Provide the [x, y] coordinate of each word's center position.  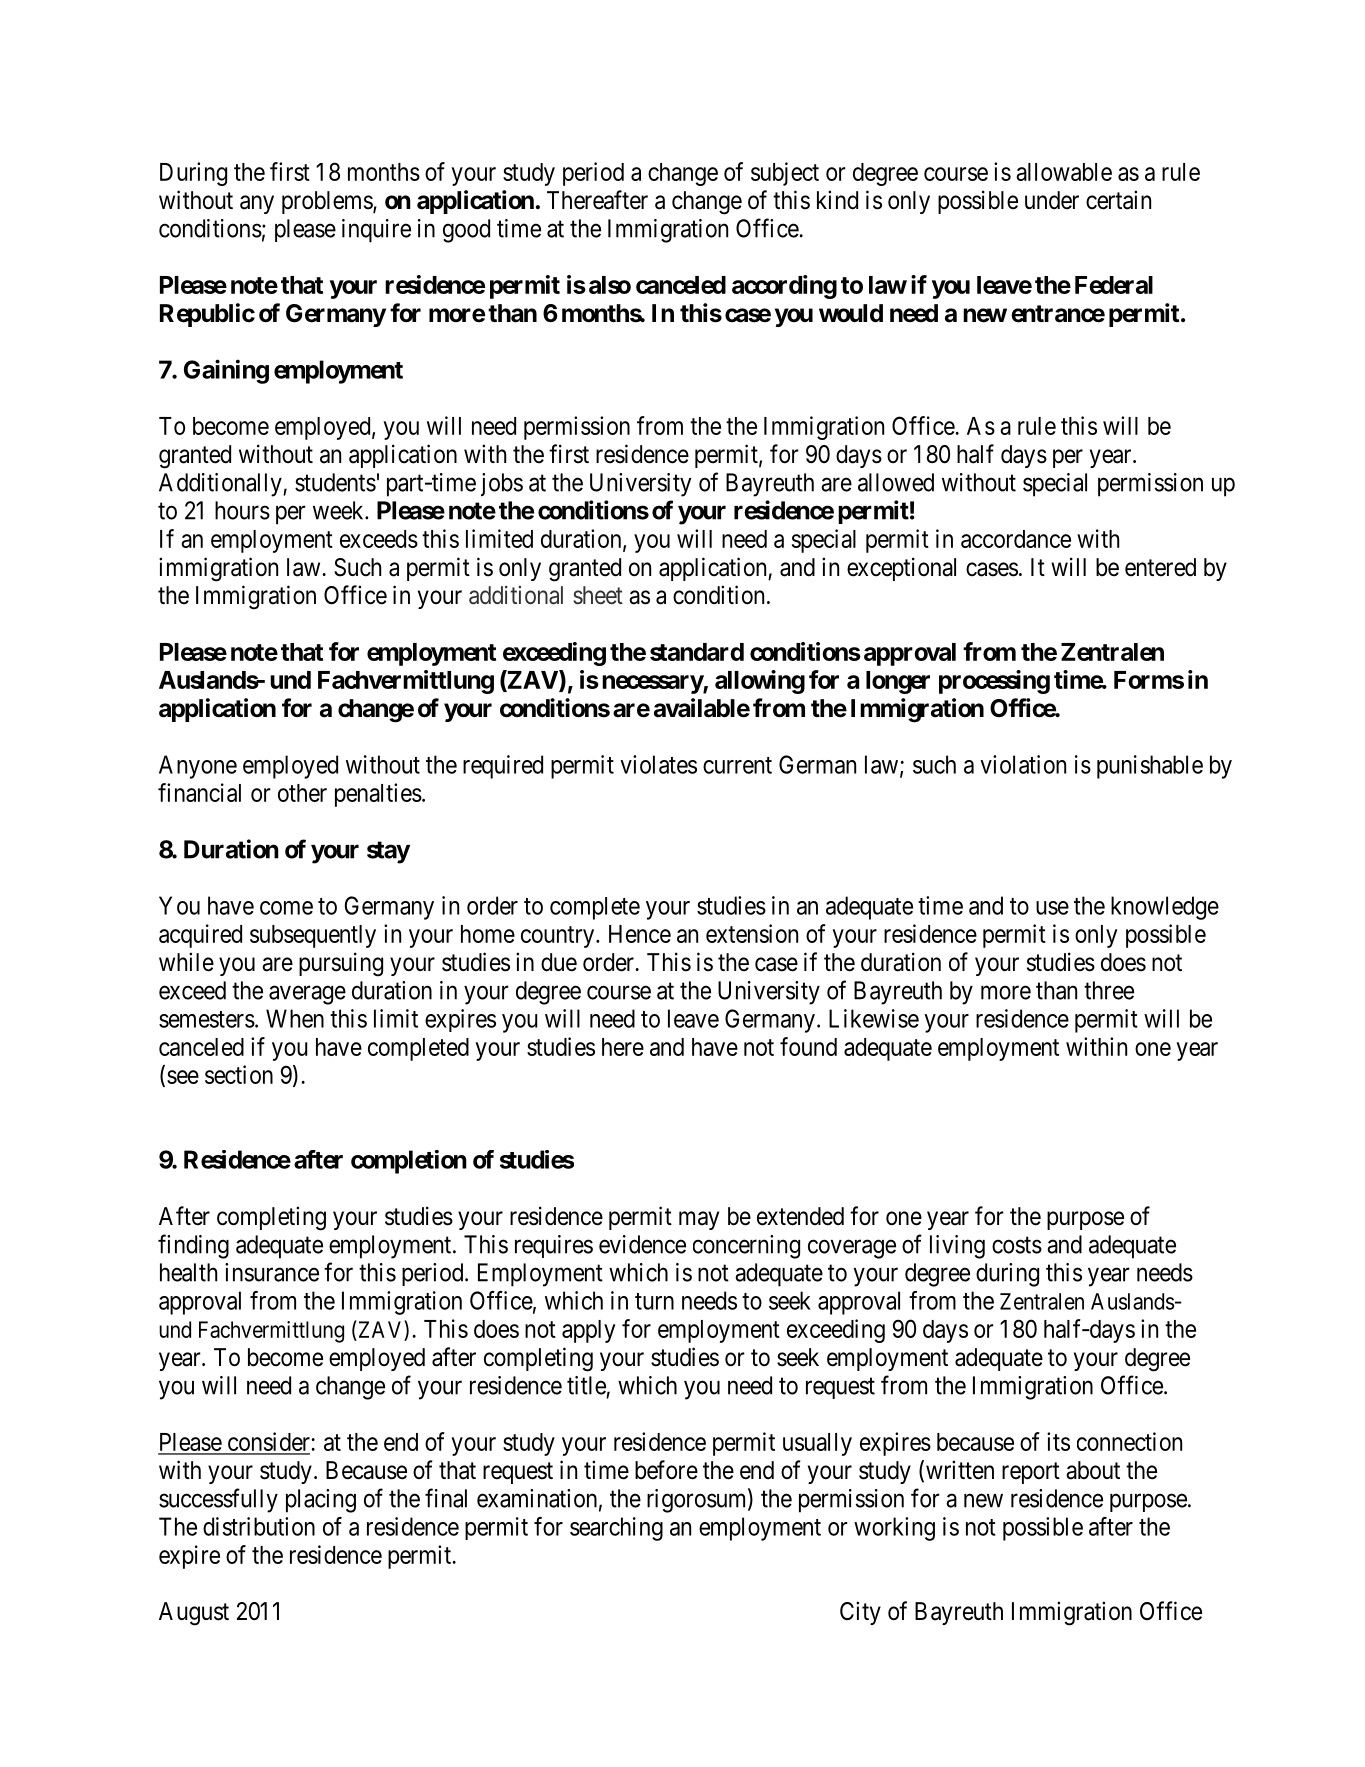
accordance [1016, 539]
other [302, 793]
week [339, 510]
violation [1023, 764]
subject [785, 174]
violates [658, 764]
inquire [376, 231]
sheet [598, 595]
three [1109, 990]
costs [1017, 1245]
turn [654, 1301]
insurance [272, 1272]
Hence [640, 934]
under [1052, 200]
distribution [259, 1526]
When [295, 1018]
